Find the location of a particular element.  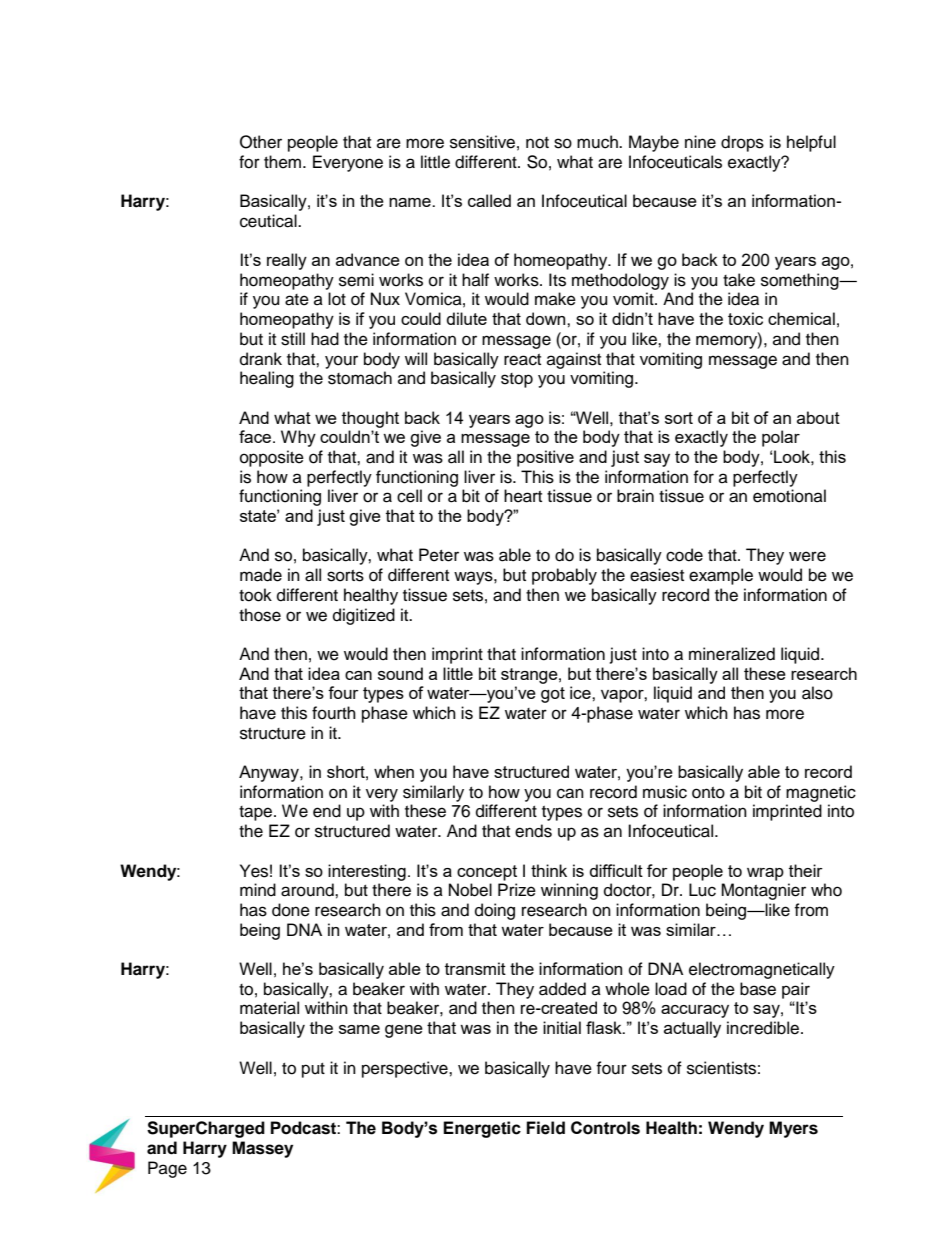

Energetic is located at coordinates (482, 1129).
